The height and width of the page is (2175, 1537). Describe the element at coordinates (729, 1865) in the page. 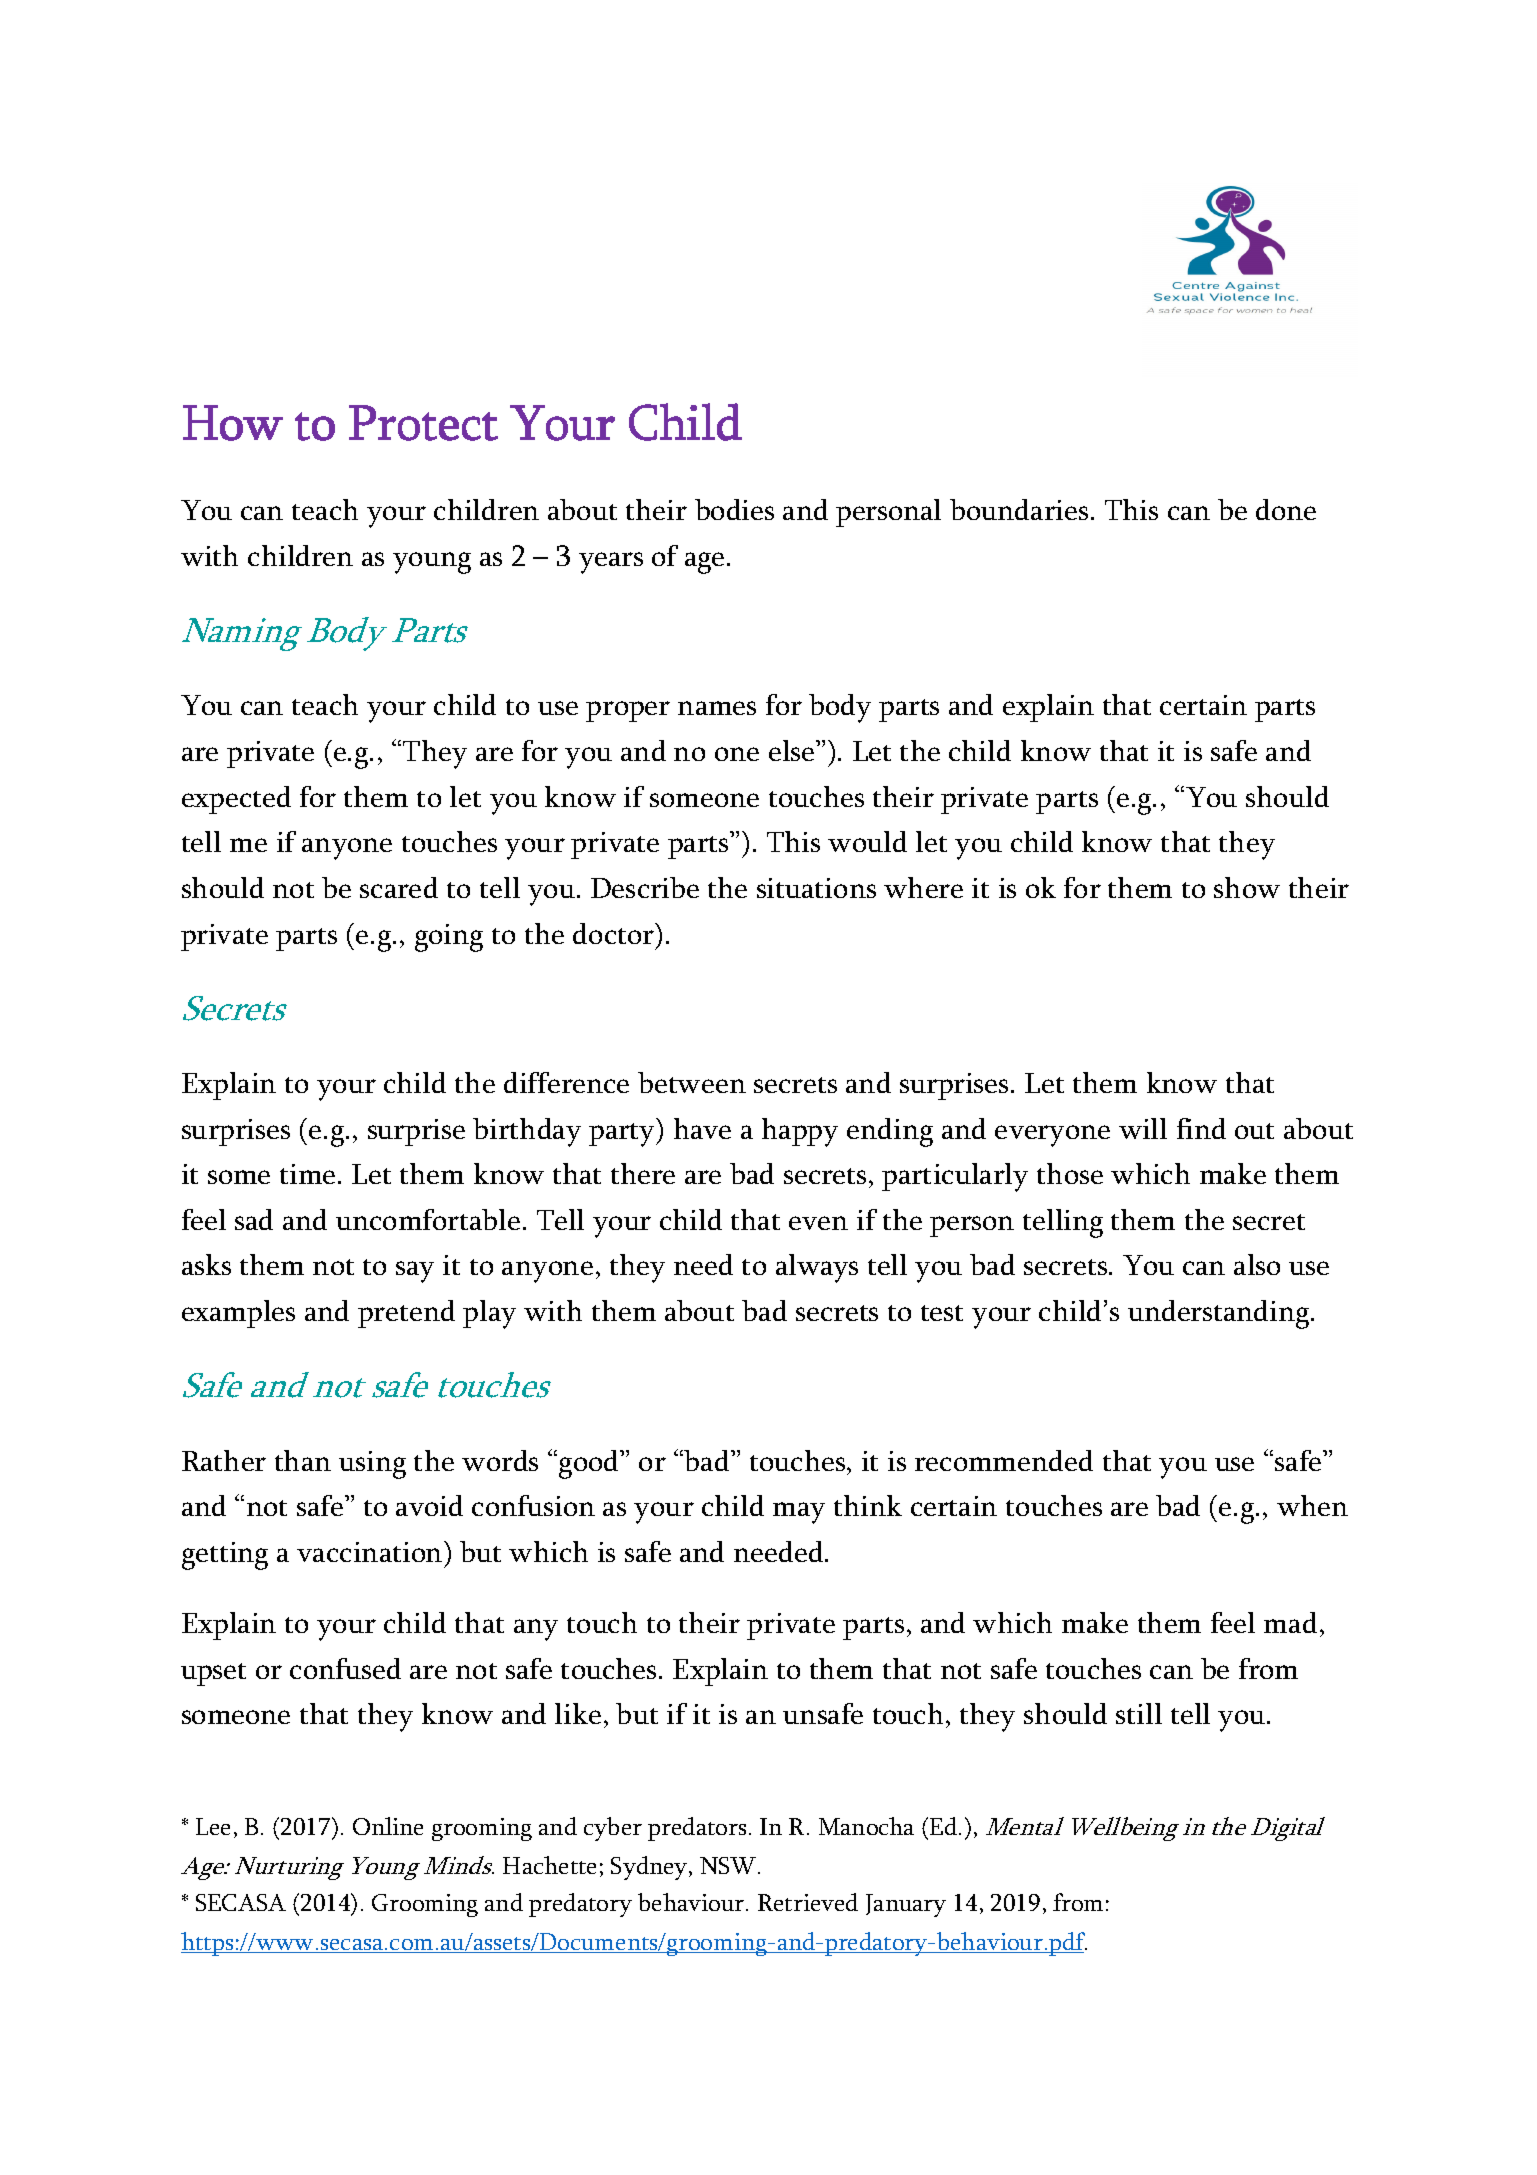

I see `NSW` at that location.
